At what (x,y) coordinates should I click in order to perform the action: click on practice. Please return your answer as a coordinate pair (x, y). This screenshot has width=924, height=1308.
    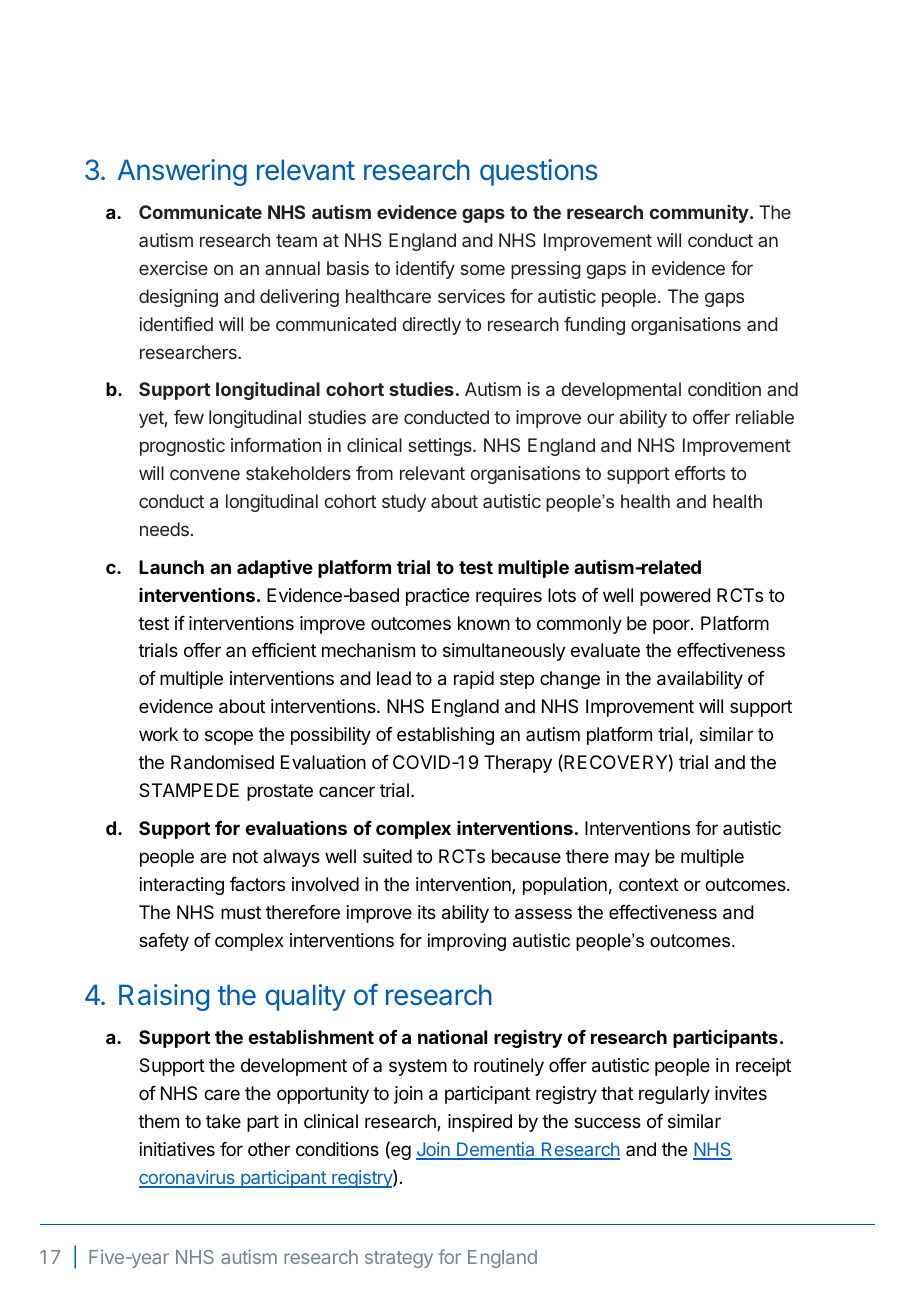
    Looking at the image, I should click on (437, 597).
